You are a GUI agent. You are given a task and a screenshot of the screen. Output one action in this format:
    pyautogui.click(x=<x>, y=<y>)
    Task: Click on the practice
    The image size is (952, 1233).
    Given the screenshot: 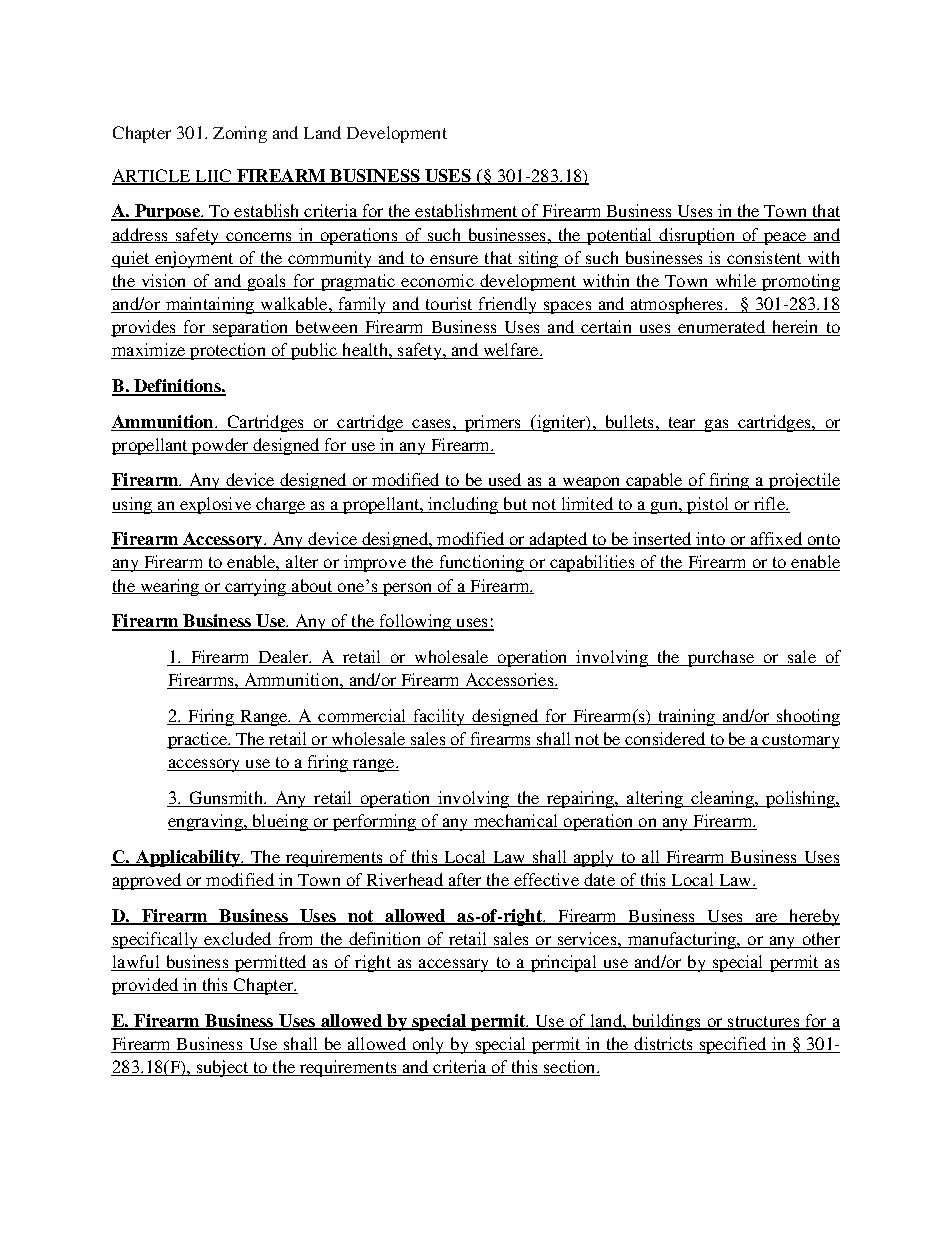 What is the action you would take?
    pyautogui.click(x=198, y=740)
